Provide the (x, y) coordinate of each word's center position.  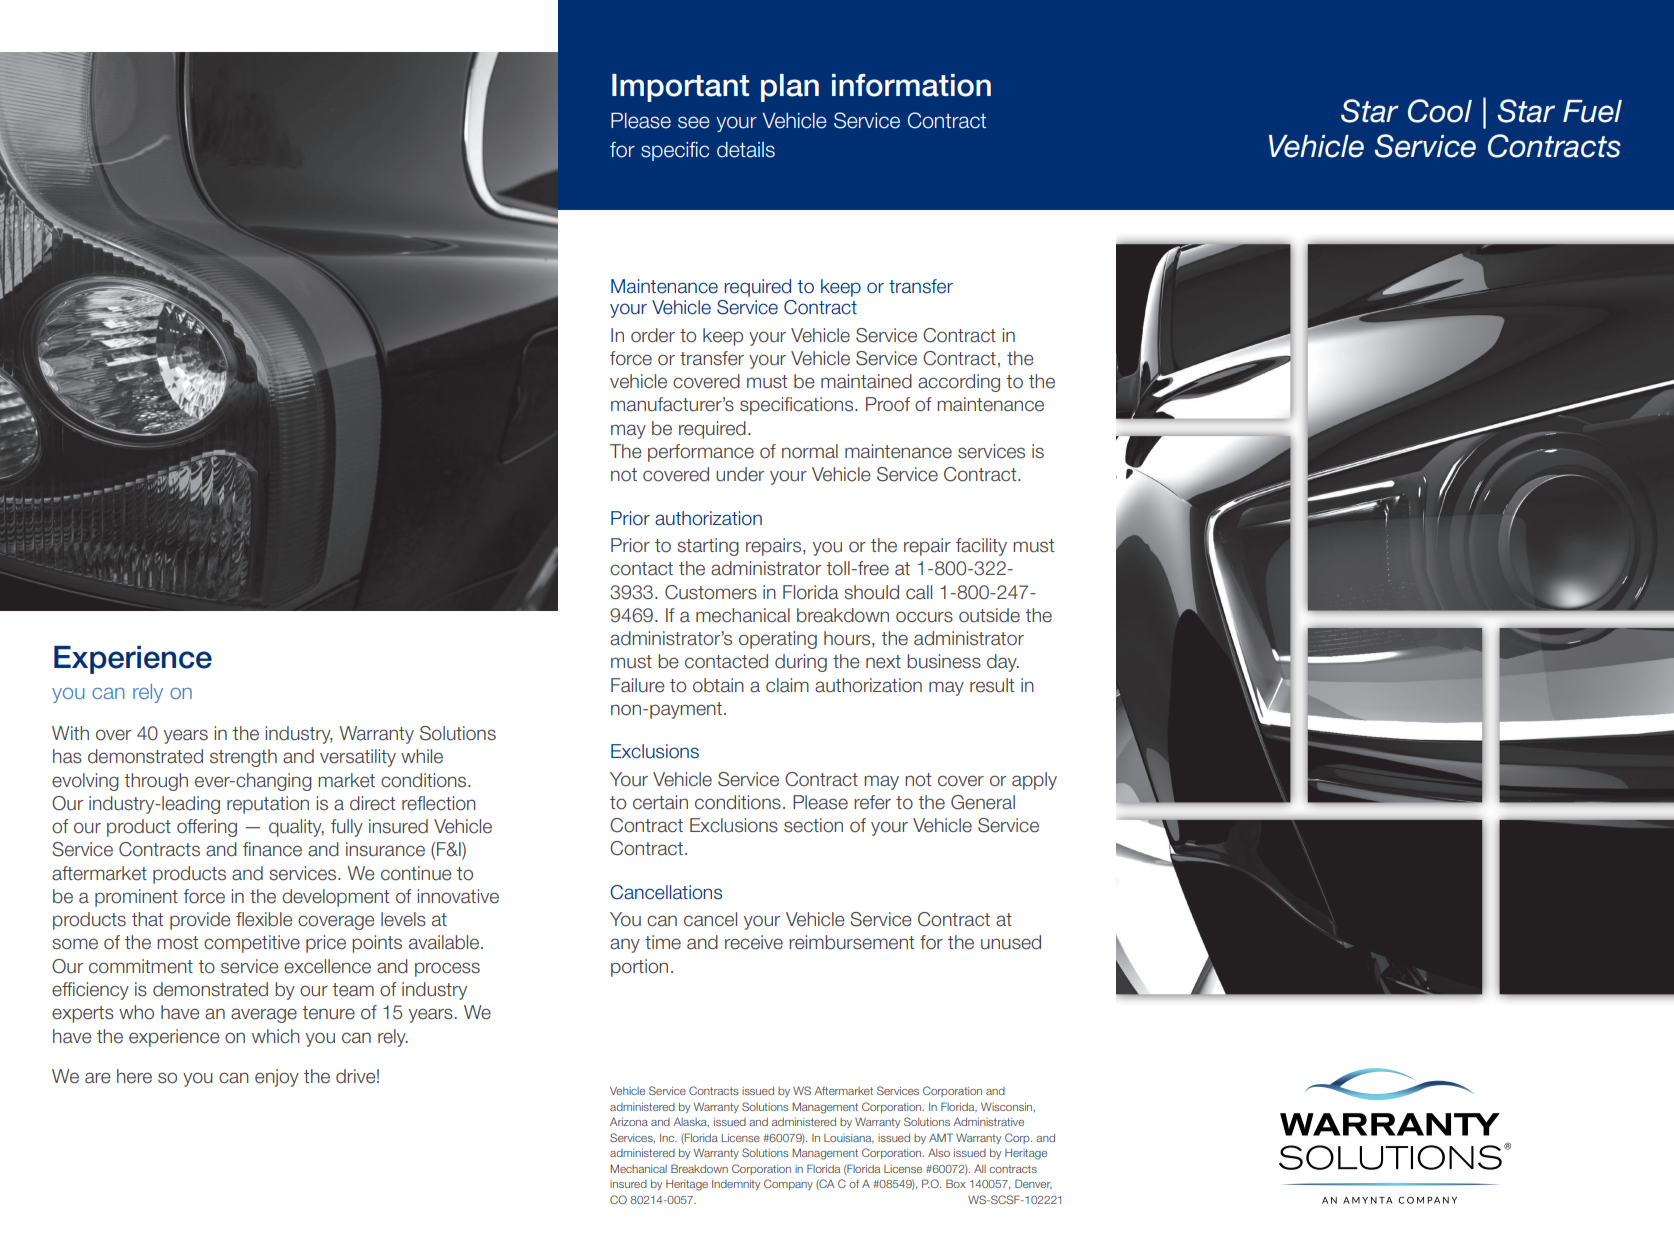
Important (680, 88)
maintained (866, 381)
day (1003, 663)
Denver (1033, 1184)
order (653, 335)
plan (790, 88)
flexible (264, 919)
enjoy (277, 1078)
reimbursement (851, 942)
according (959, 383)
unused (1011, 942)
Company (788, 1184)
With (70, 733)
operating (778, 640)
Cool (1440, 111)
